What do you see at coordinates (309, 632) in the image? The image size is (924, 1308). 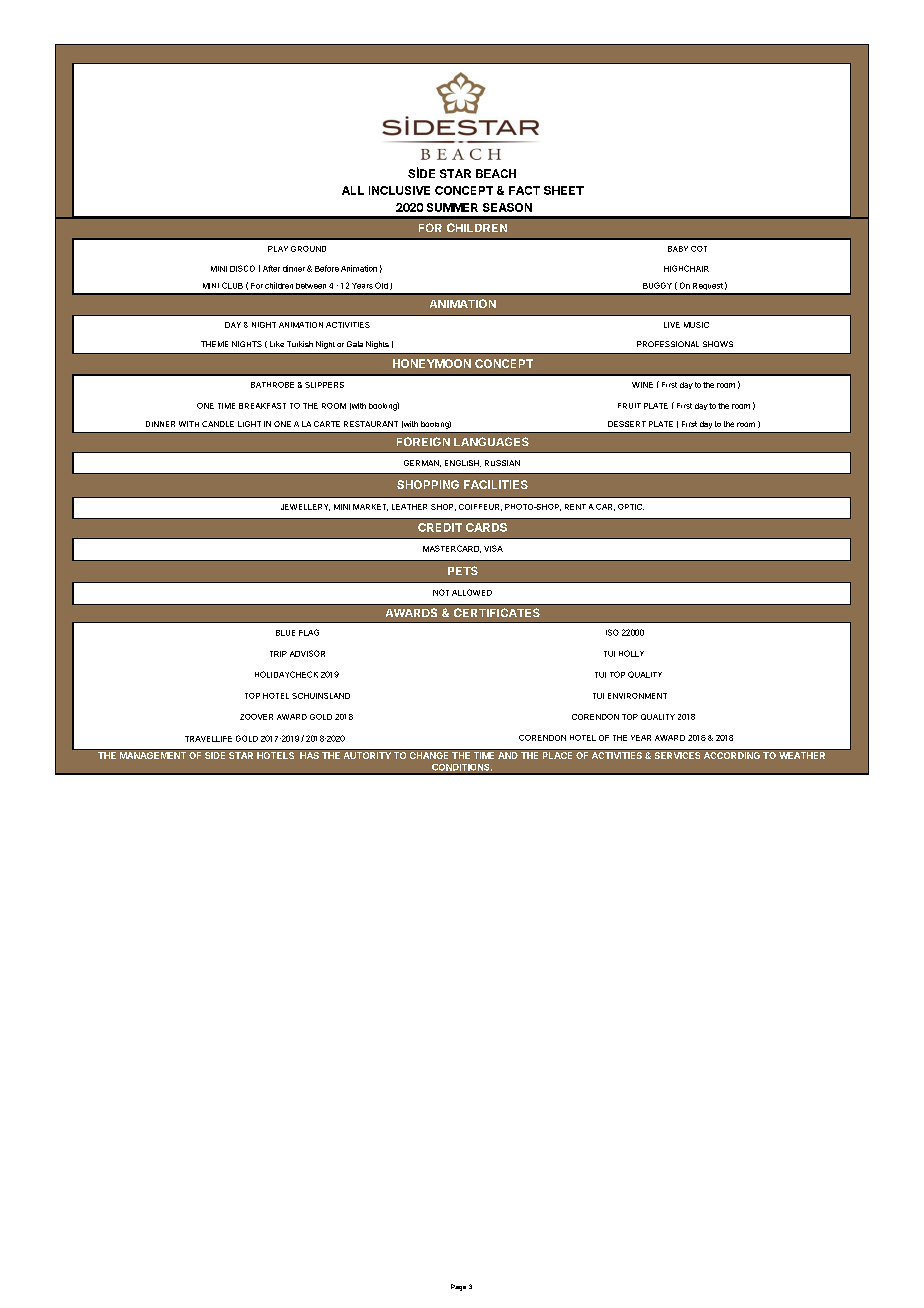 I see `FLAG` at bounding box center [309, 632].
